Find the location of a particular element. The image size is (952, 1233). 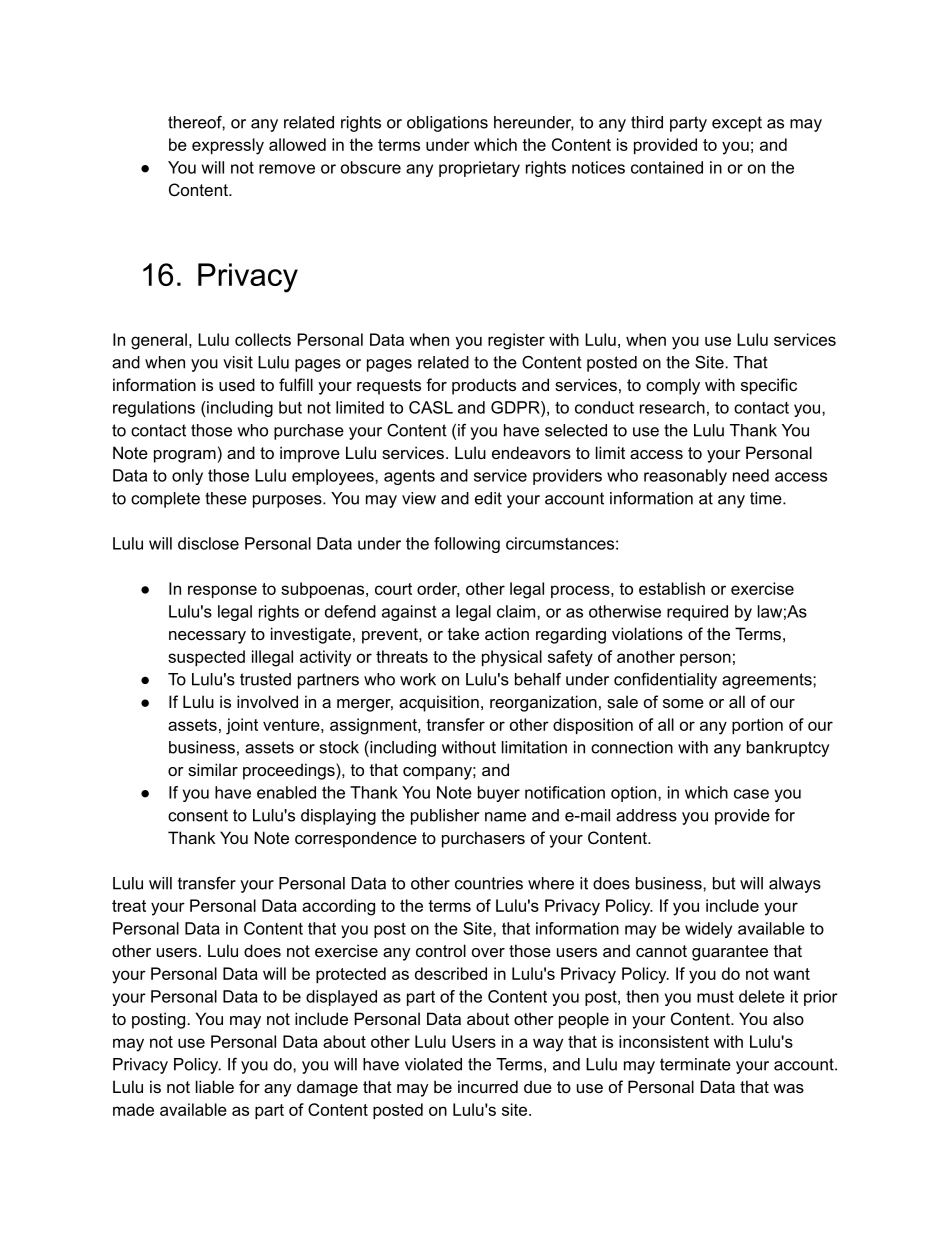

expressly is located at coordinates (228, 146).
